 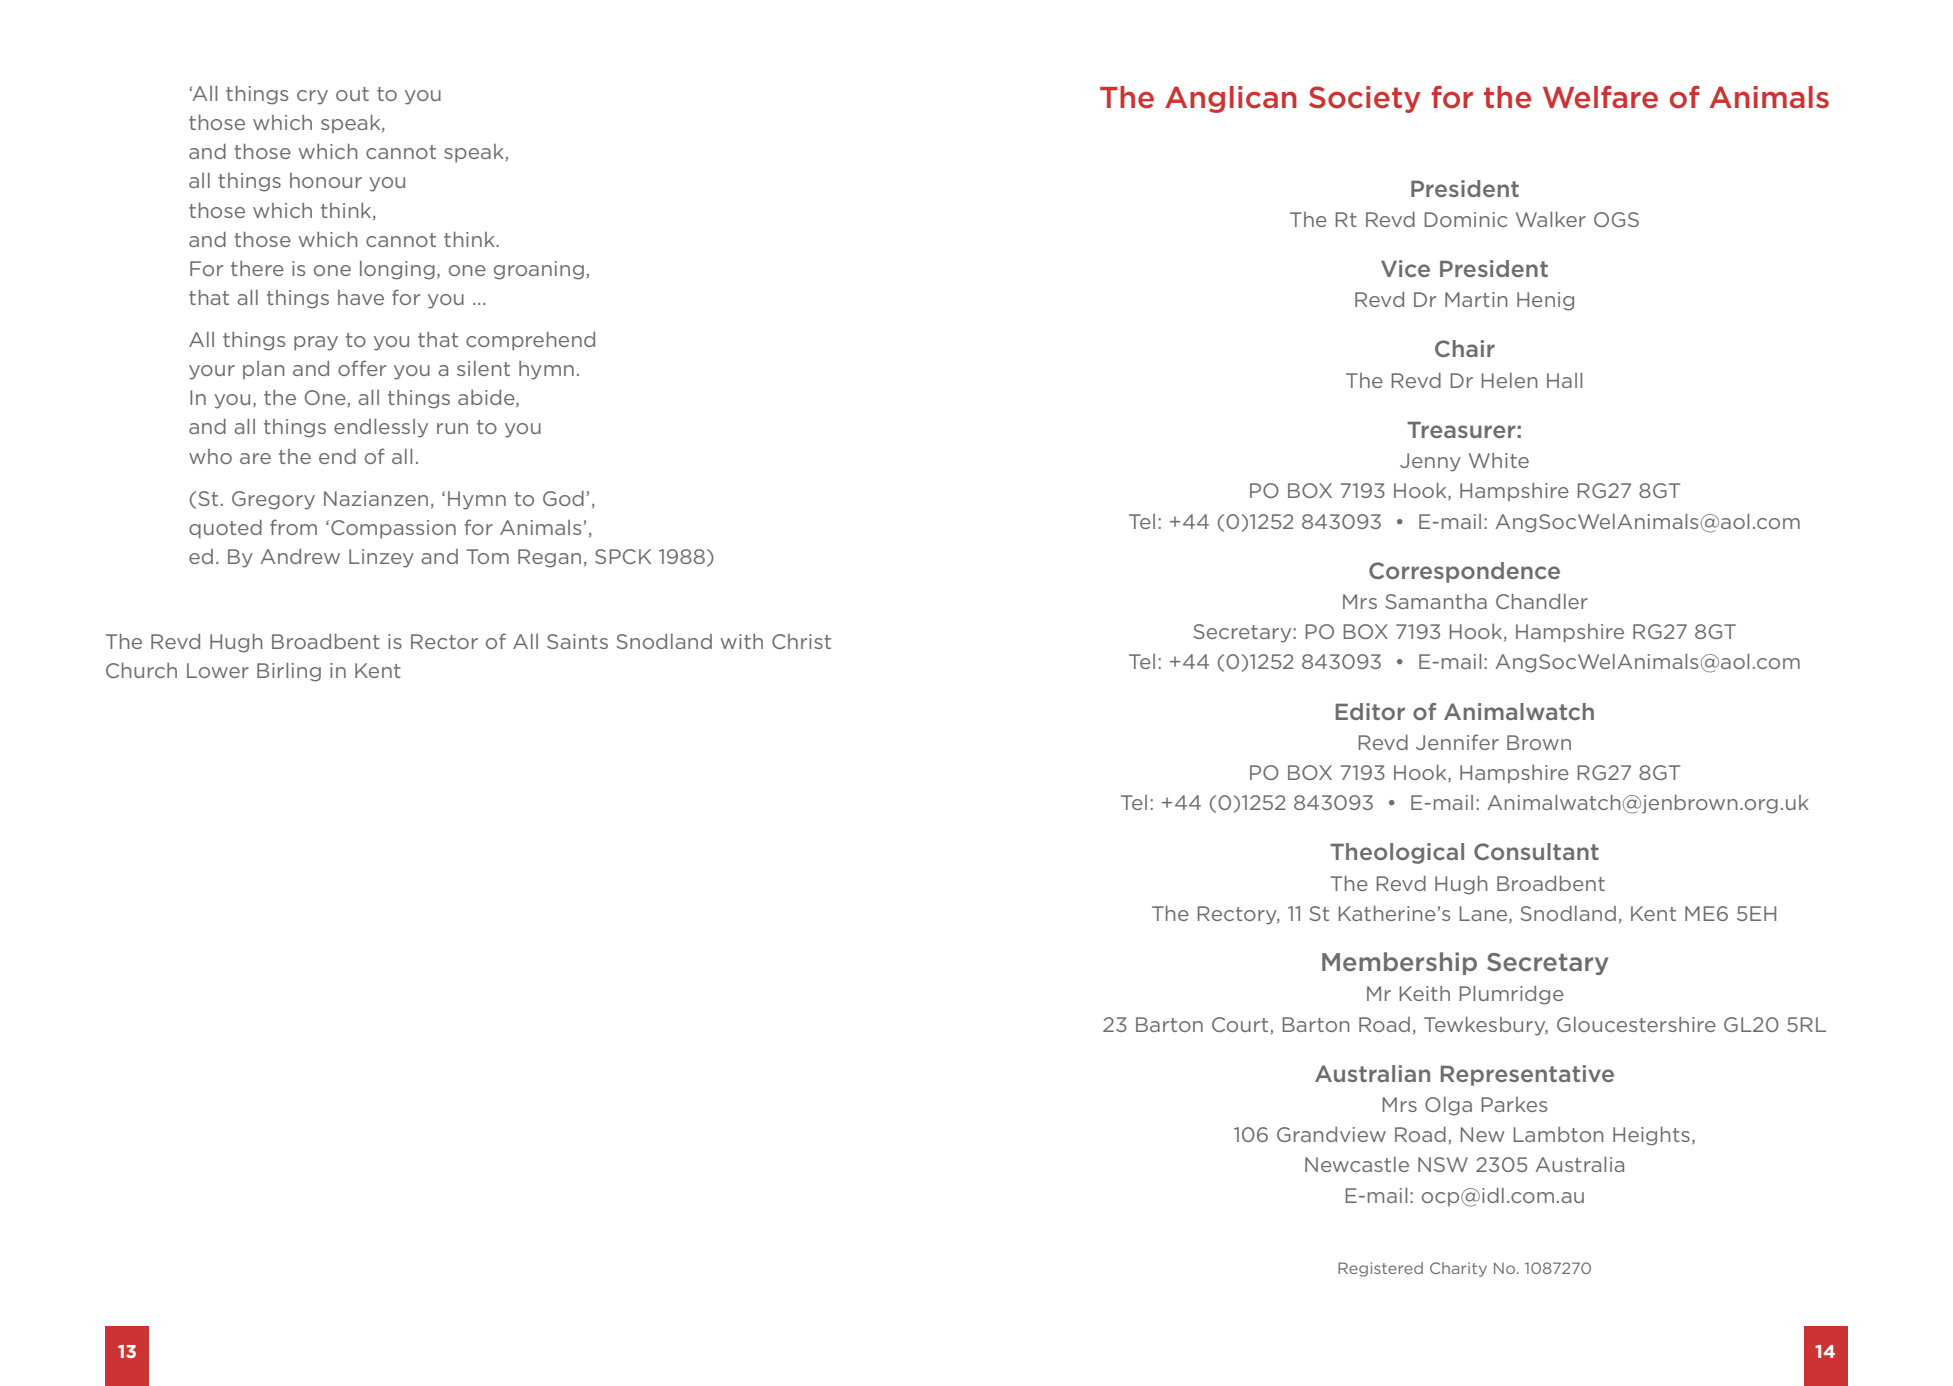 What do you see at coordinates (1510, 380) in the screenshot?
I see `Helen` at bounding box center [1510, 380].
